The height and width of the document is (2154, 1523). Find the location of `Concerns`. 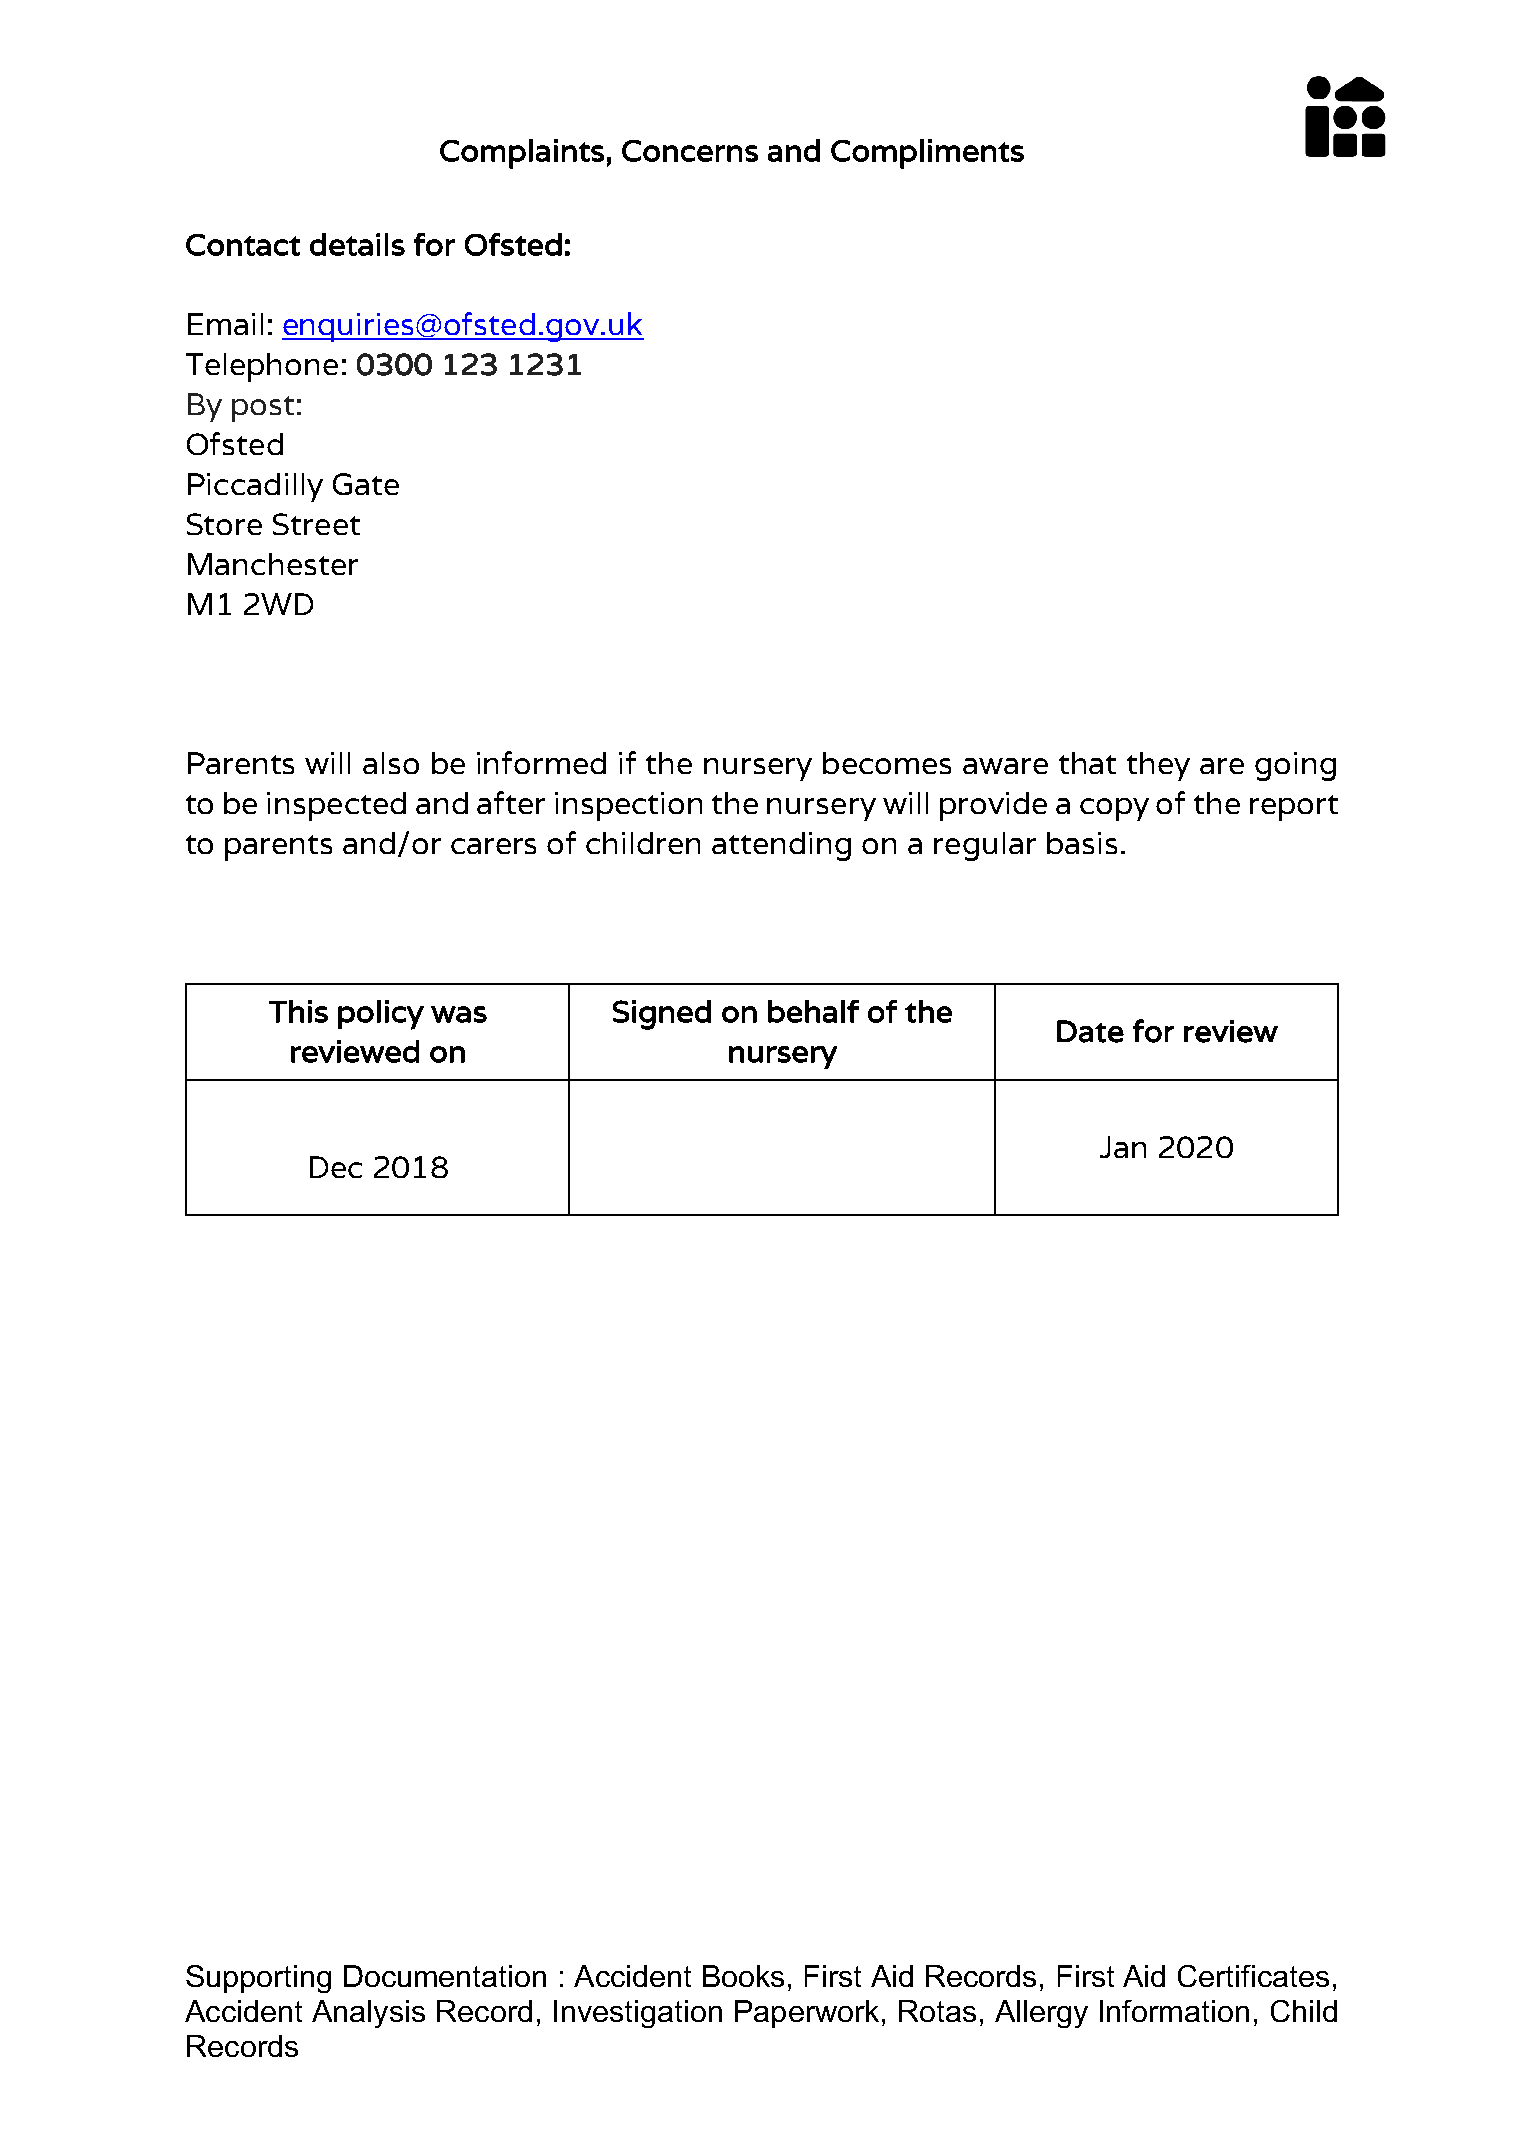

Concerns is located at coordinates (690, 151).
